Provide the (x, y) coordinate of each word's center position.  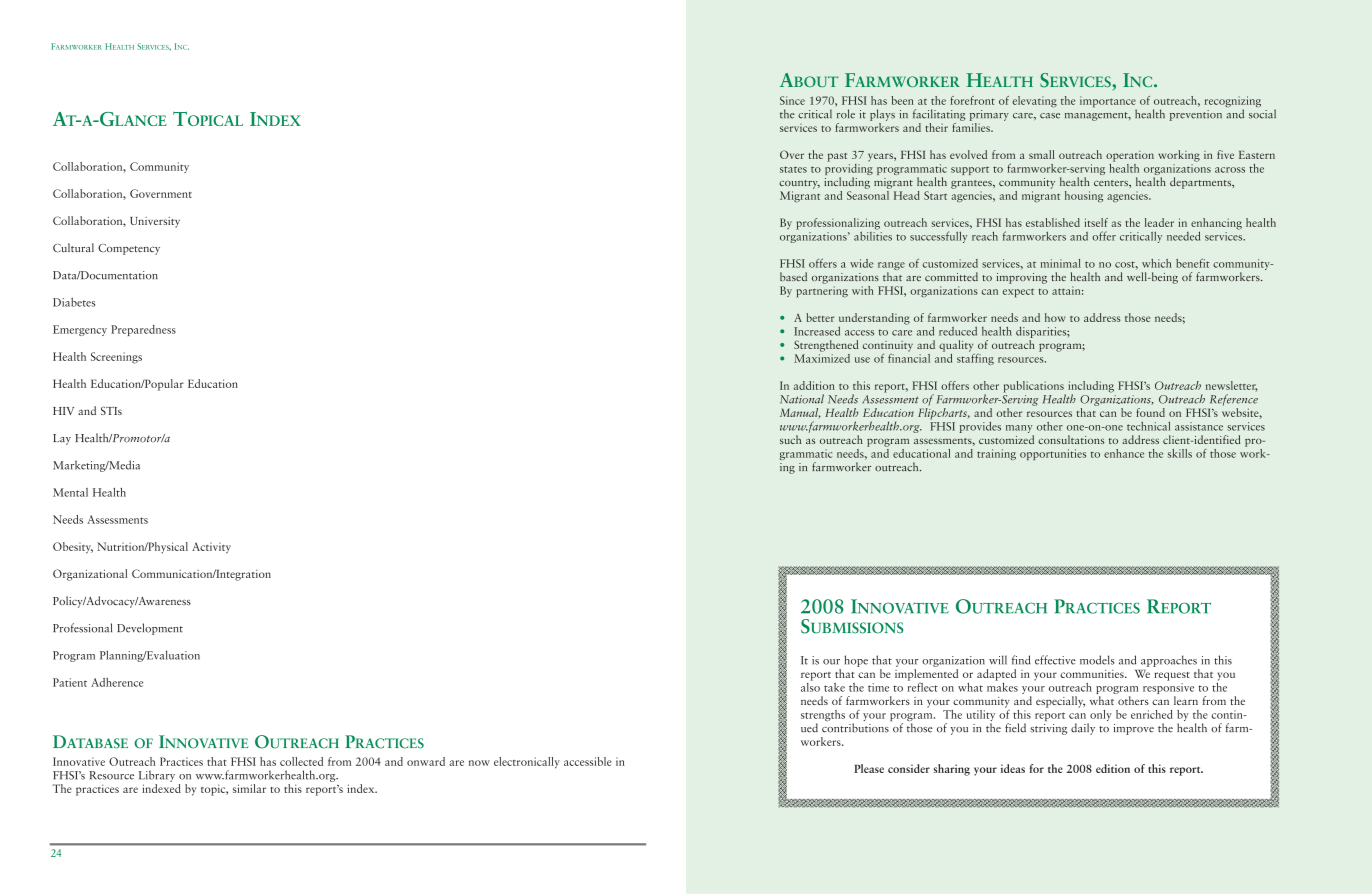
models (1097, 660)
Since (792, 100)
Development (150, 629)
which (1157, 263)
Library (157, 776)
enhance (1124, 453)
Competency (129, 249)
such (790, 439)
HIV (63, 411)
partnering (822, 292)
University (155, 222)
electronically (527, 763)
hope (856, 661)
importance (1108, 103)
